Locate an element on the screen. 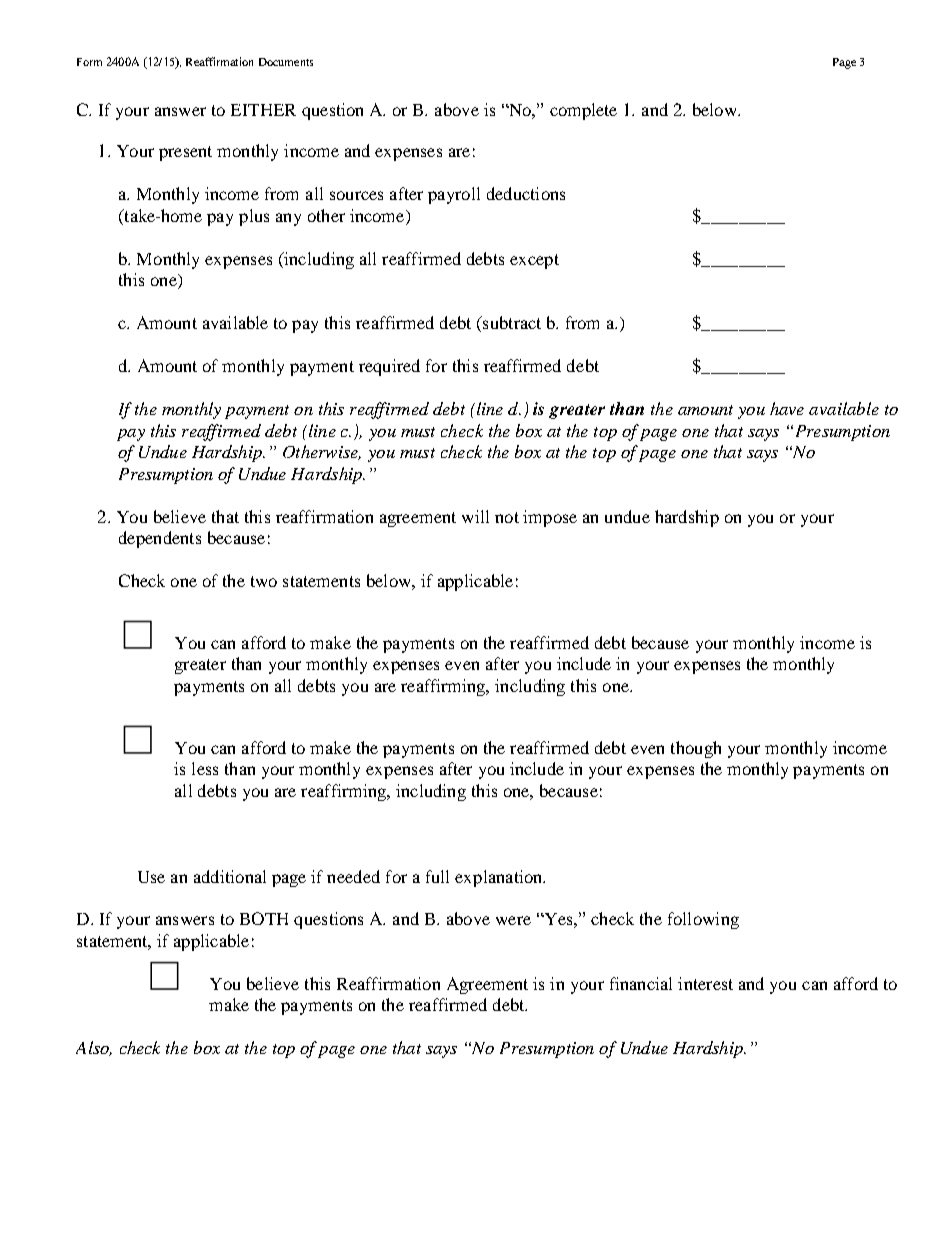 This screenshot has width=952, height=1233. Form is located at coordinates (89, 62).
